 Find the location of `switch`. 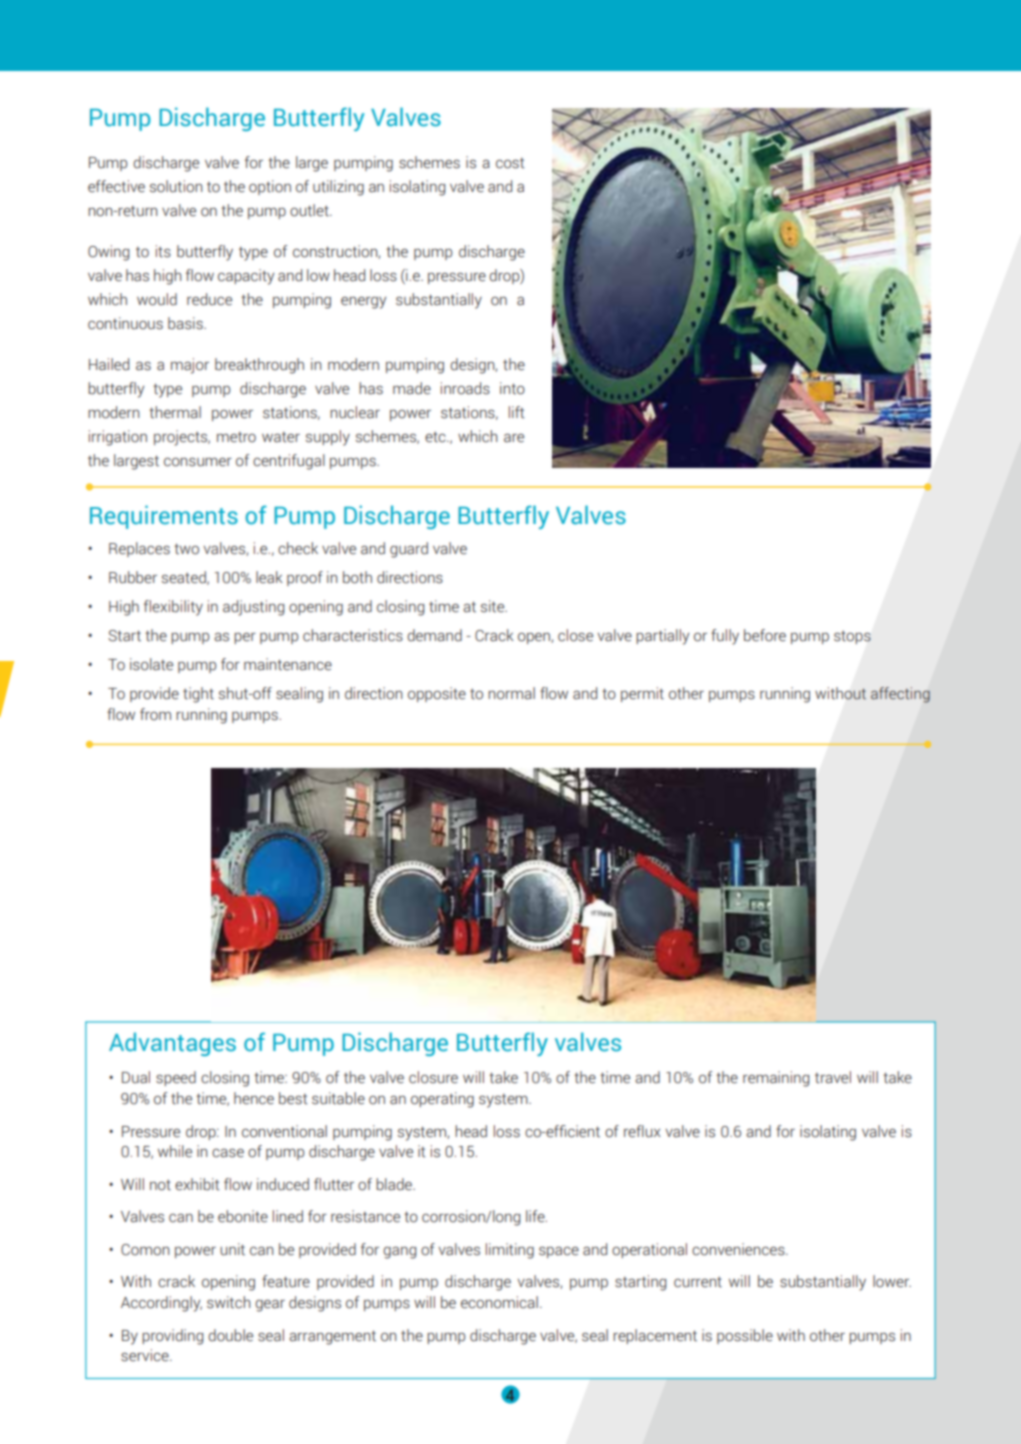

switch is located at coordinates (228, 1302).
